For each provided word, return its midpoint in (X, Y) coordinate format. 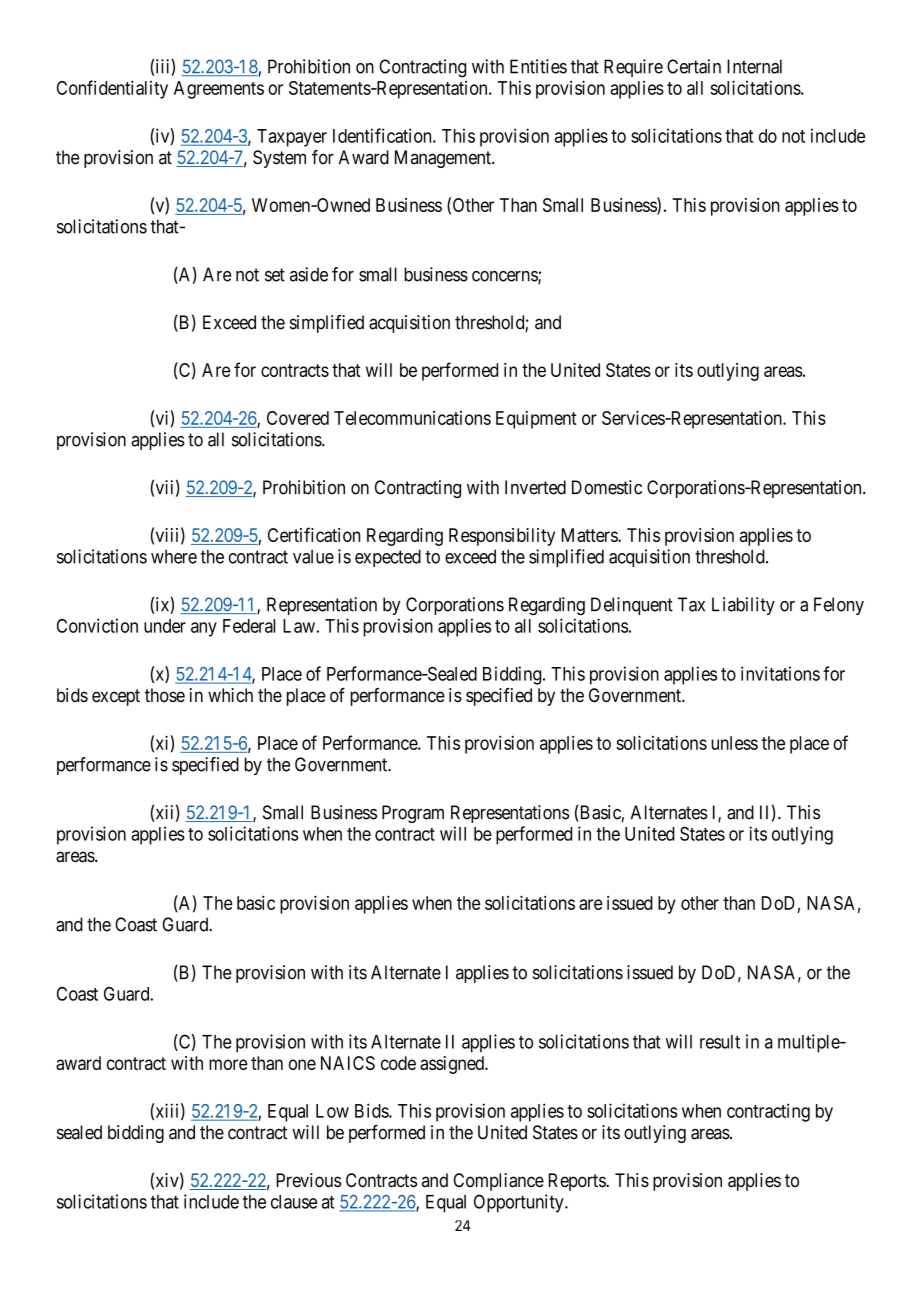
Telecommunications (412, 418)
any (204, 629)
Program (413, 814)
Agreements (219, 90)
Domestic (607, 487)
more (228, 1064)
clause (294, 1202)
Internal (754, 66)
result (720, 1042)
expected (388, 558)
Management (444, 159)
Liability (743, 606)
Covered (298, 418)
